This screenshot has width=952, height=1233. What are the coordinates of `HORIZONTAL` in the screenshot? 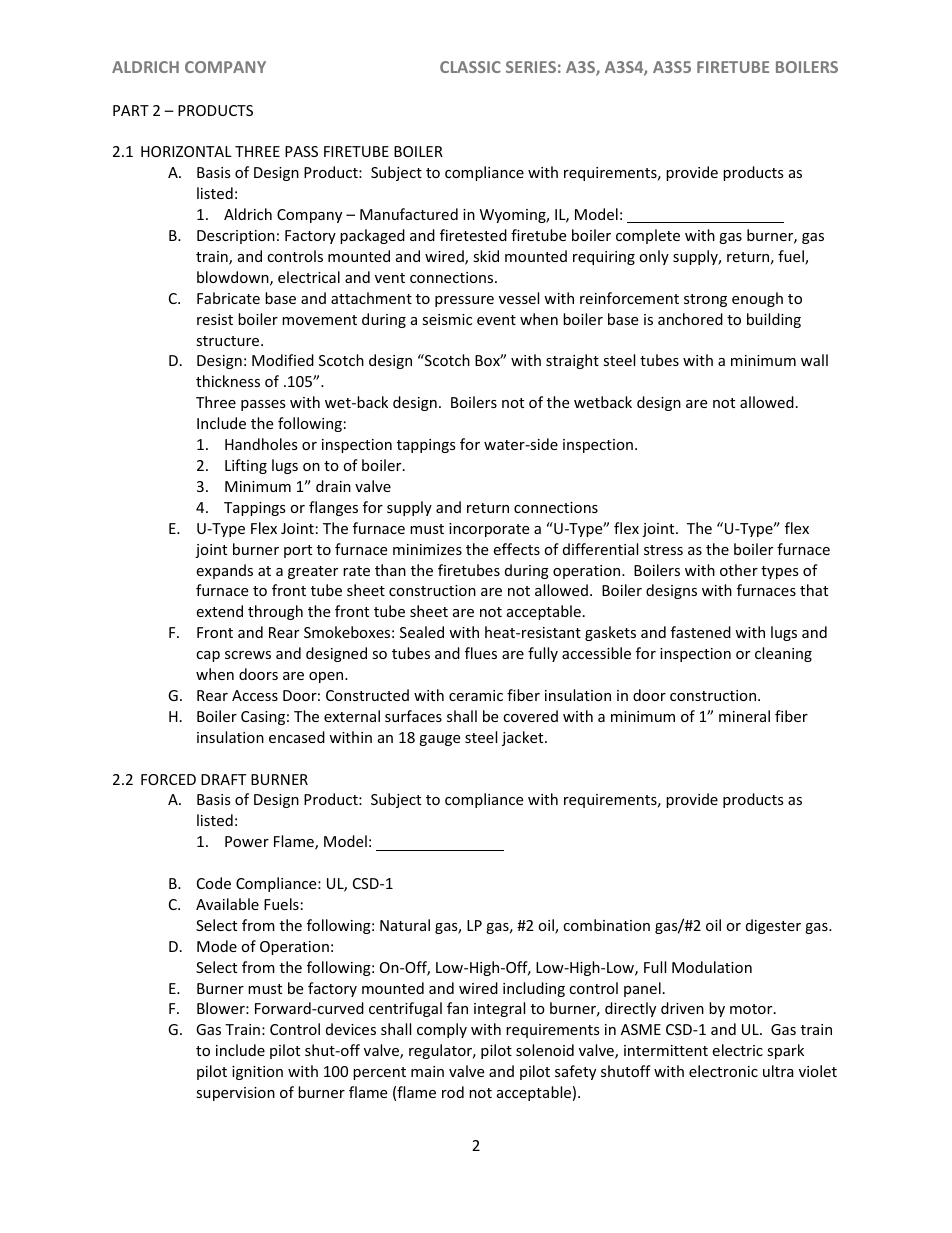 It's located at (186, 151).
